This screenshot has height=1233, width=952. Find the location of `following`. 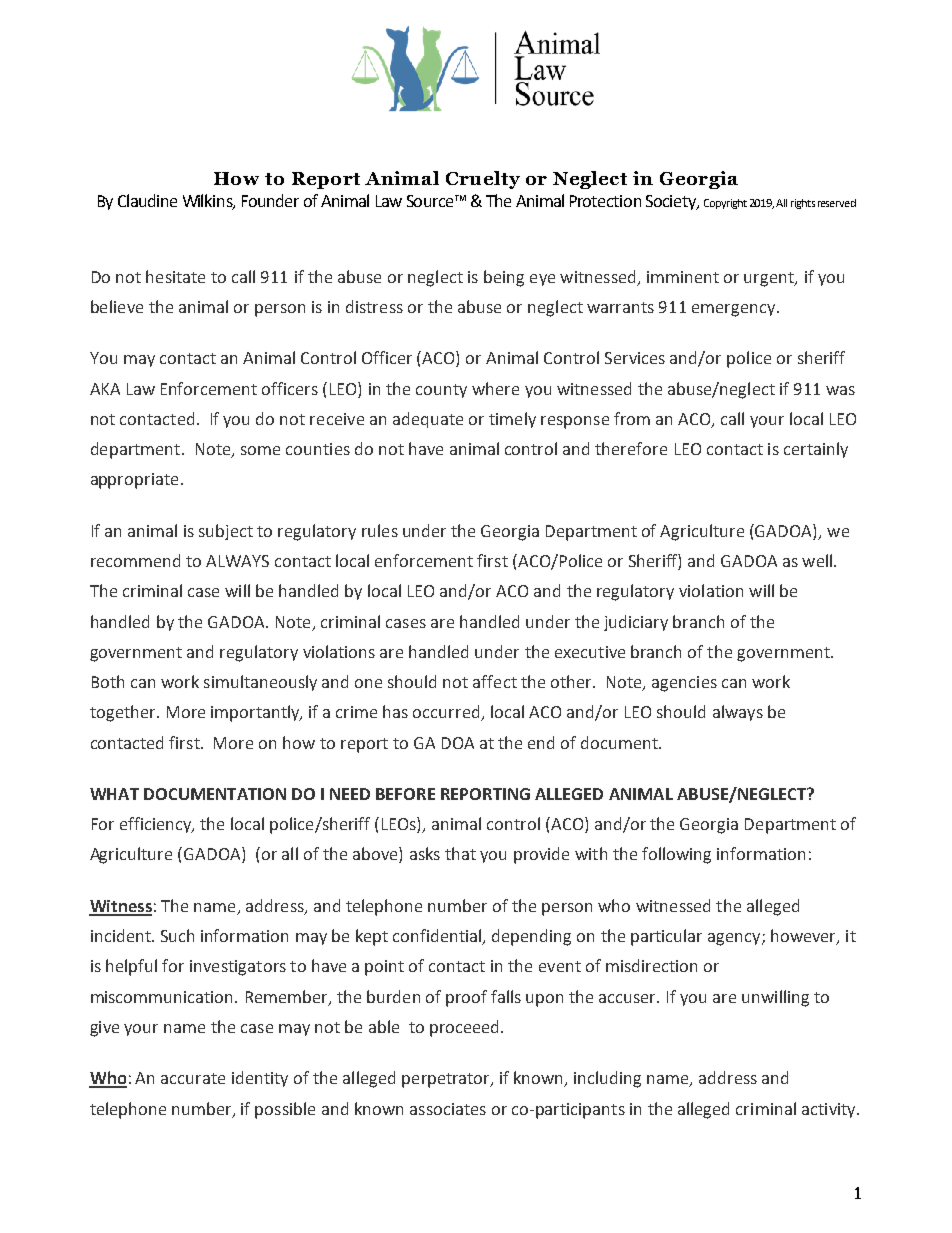

following is located at coordinates (676, 855).
